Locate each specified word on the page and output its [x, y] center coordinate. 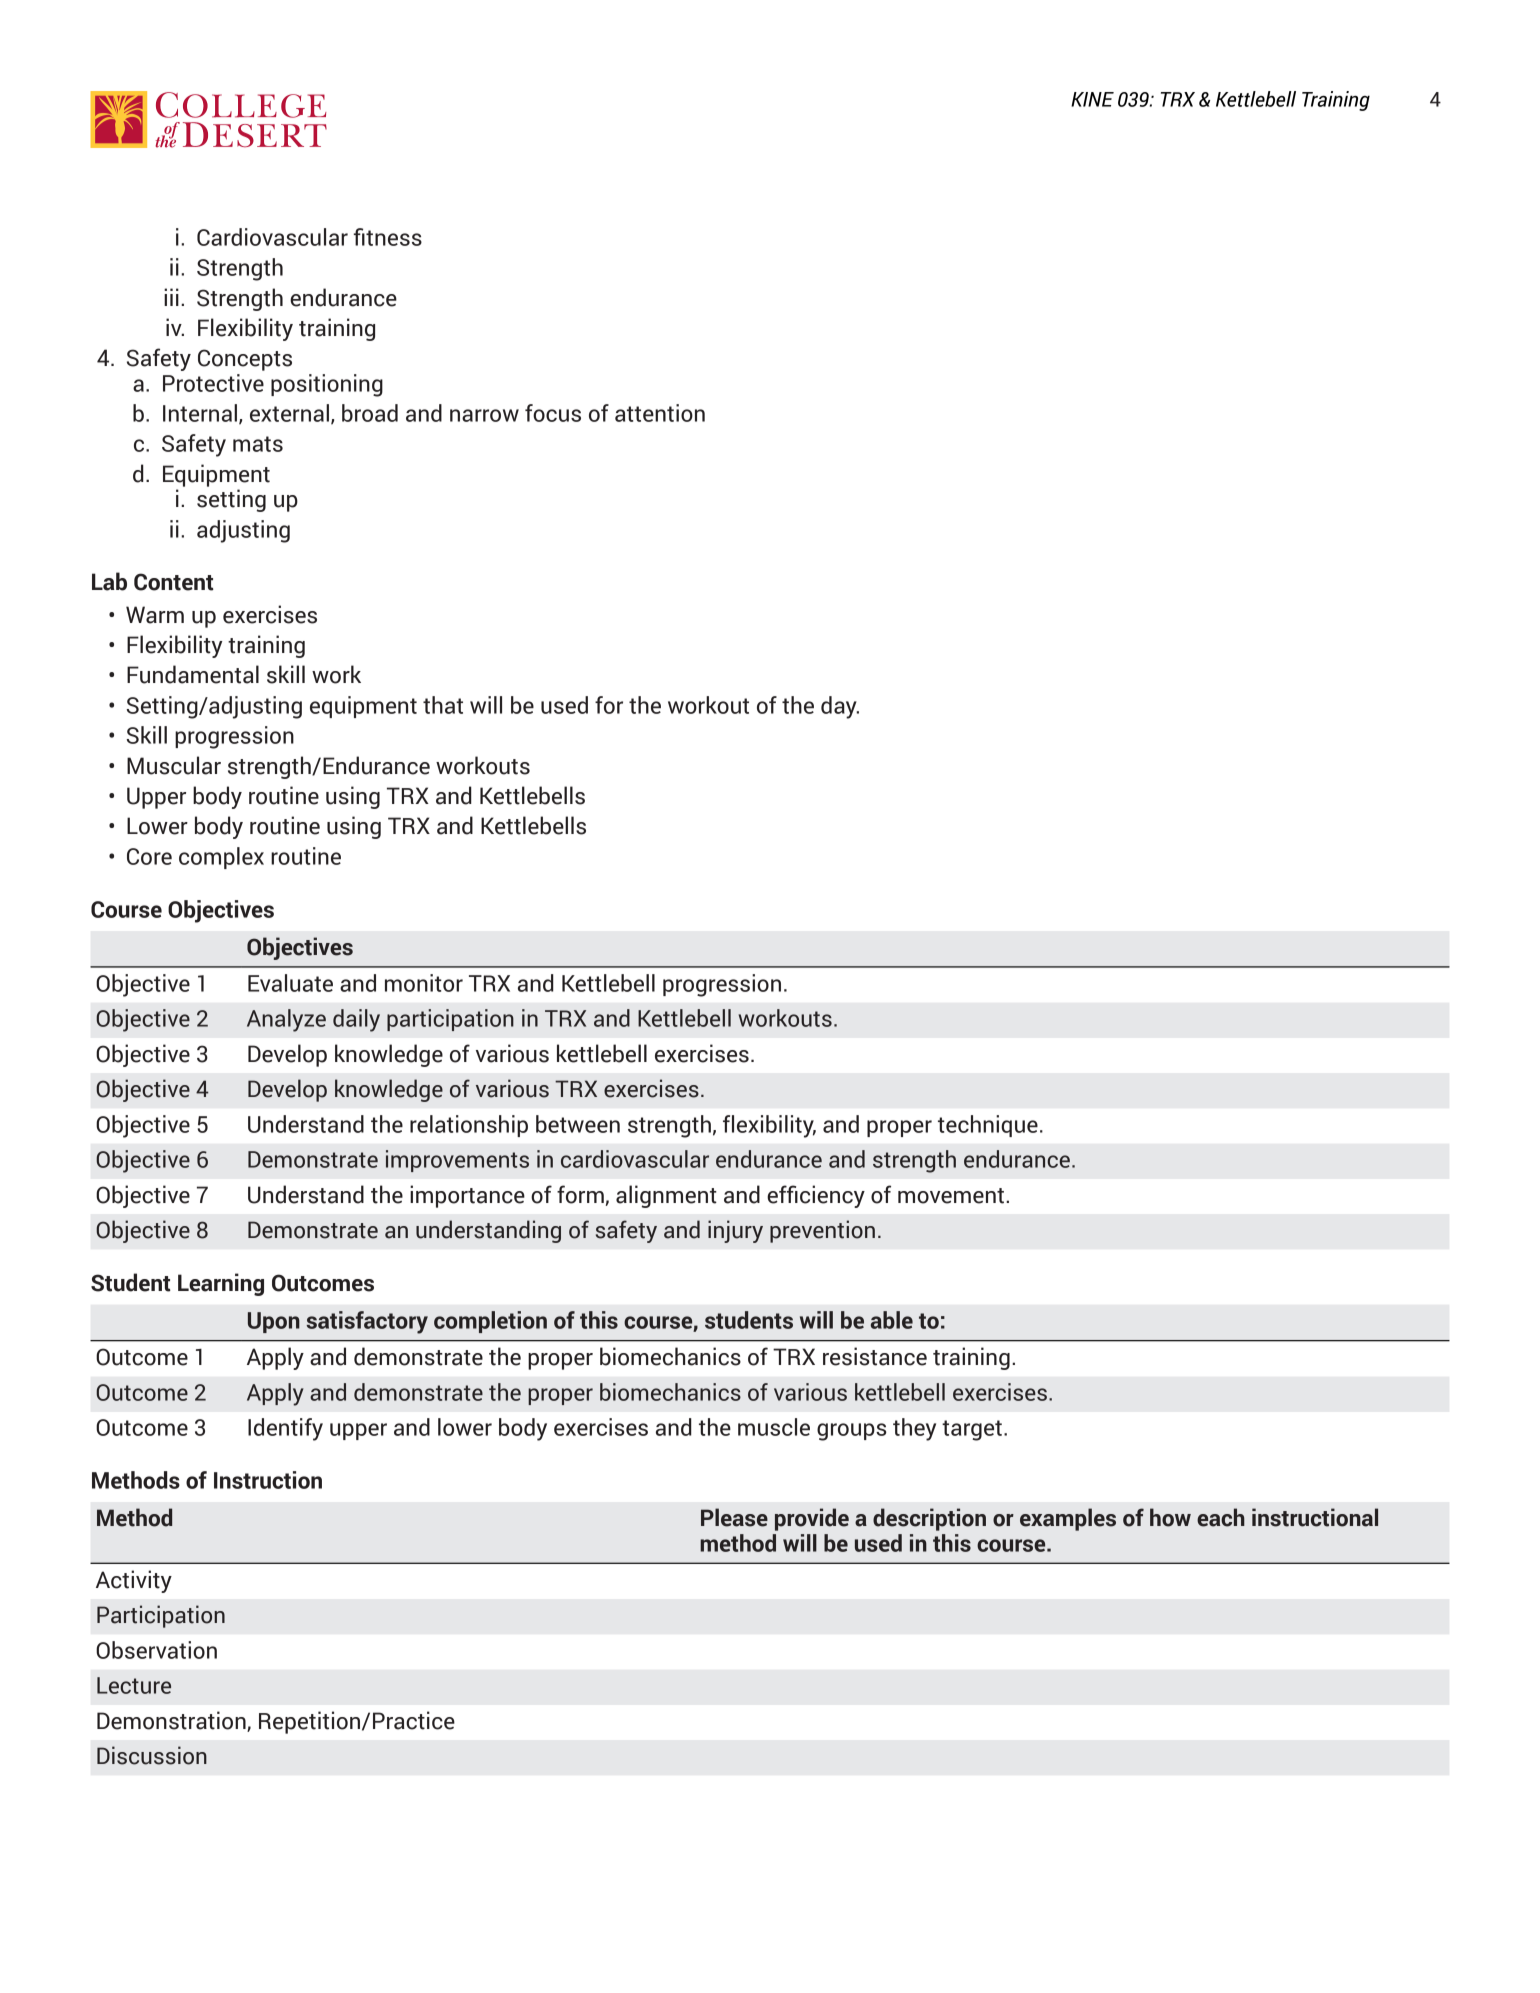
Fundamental [193, 674]
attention [660, 413]
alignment [666, 1196]
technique [988, 1126]
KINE [1092, 99]
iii [171, 297]
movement [952, 1196]
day [840, 707]
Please [734, 1517]
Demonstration [171, 1720]
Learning [221, 1284]
